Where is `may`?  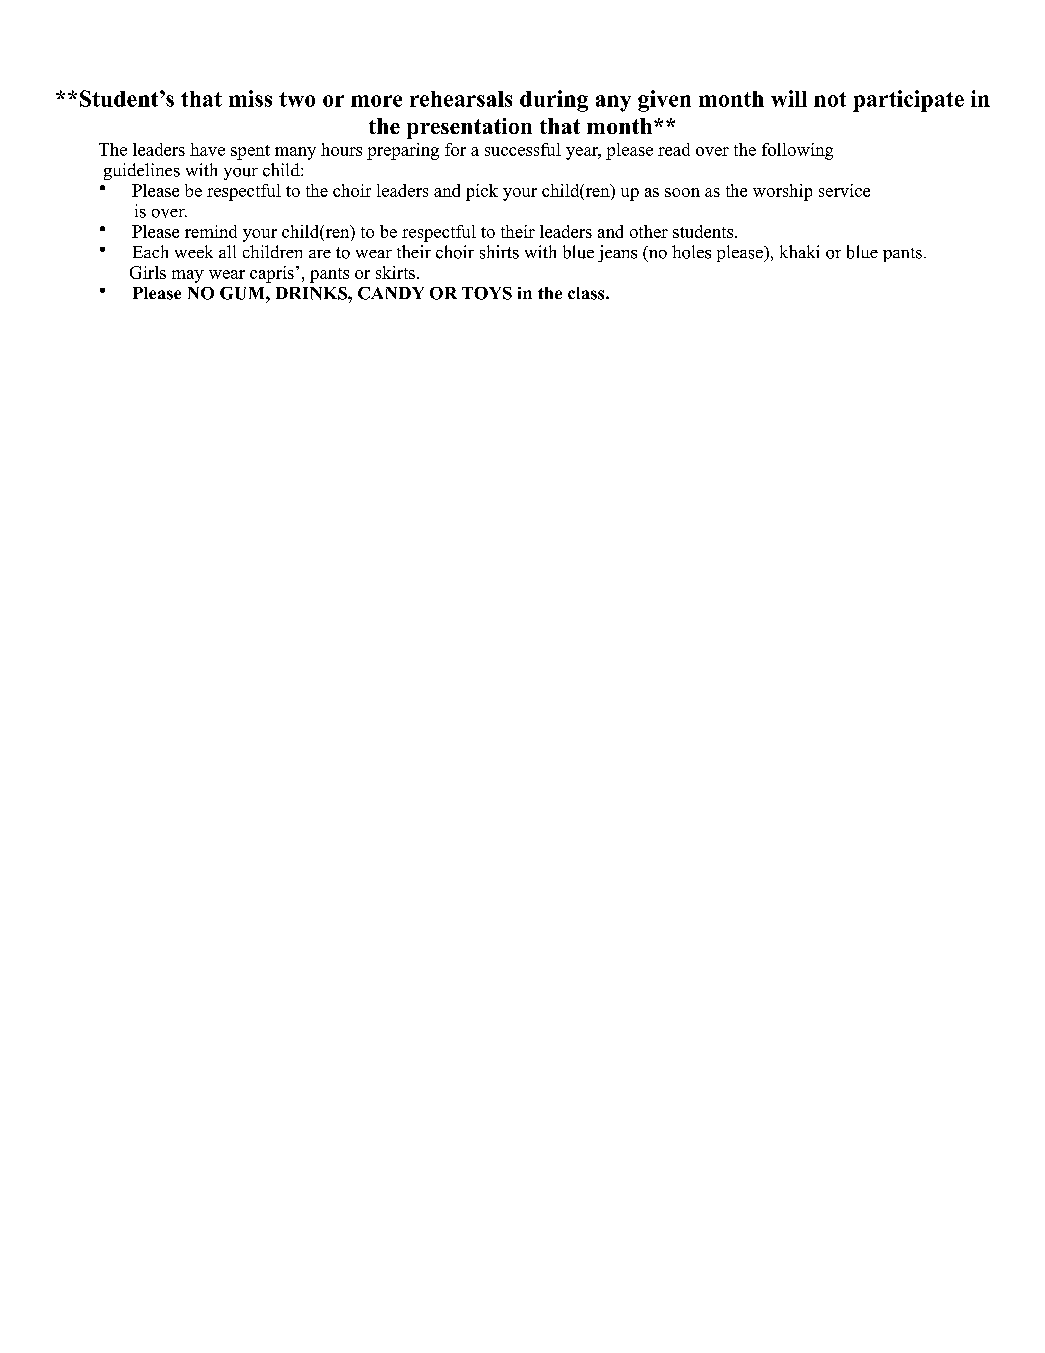
may is located at coordinates (188, 276).
